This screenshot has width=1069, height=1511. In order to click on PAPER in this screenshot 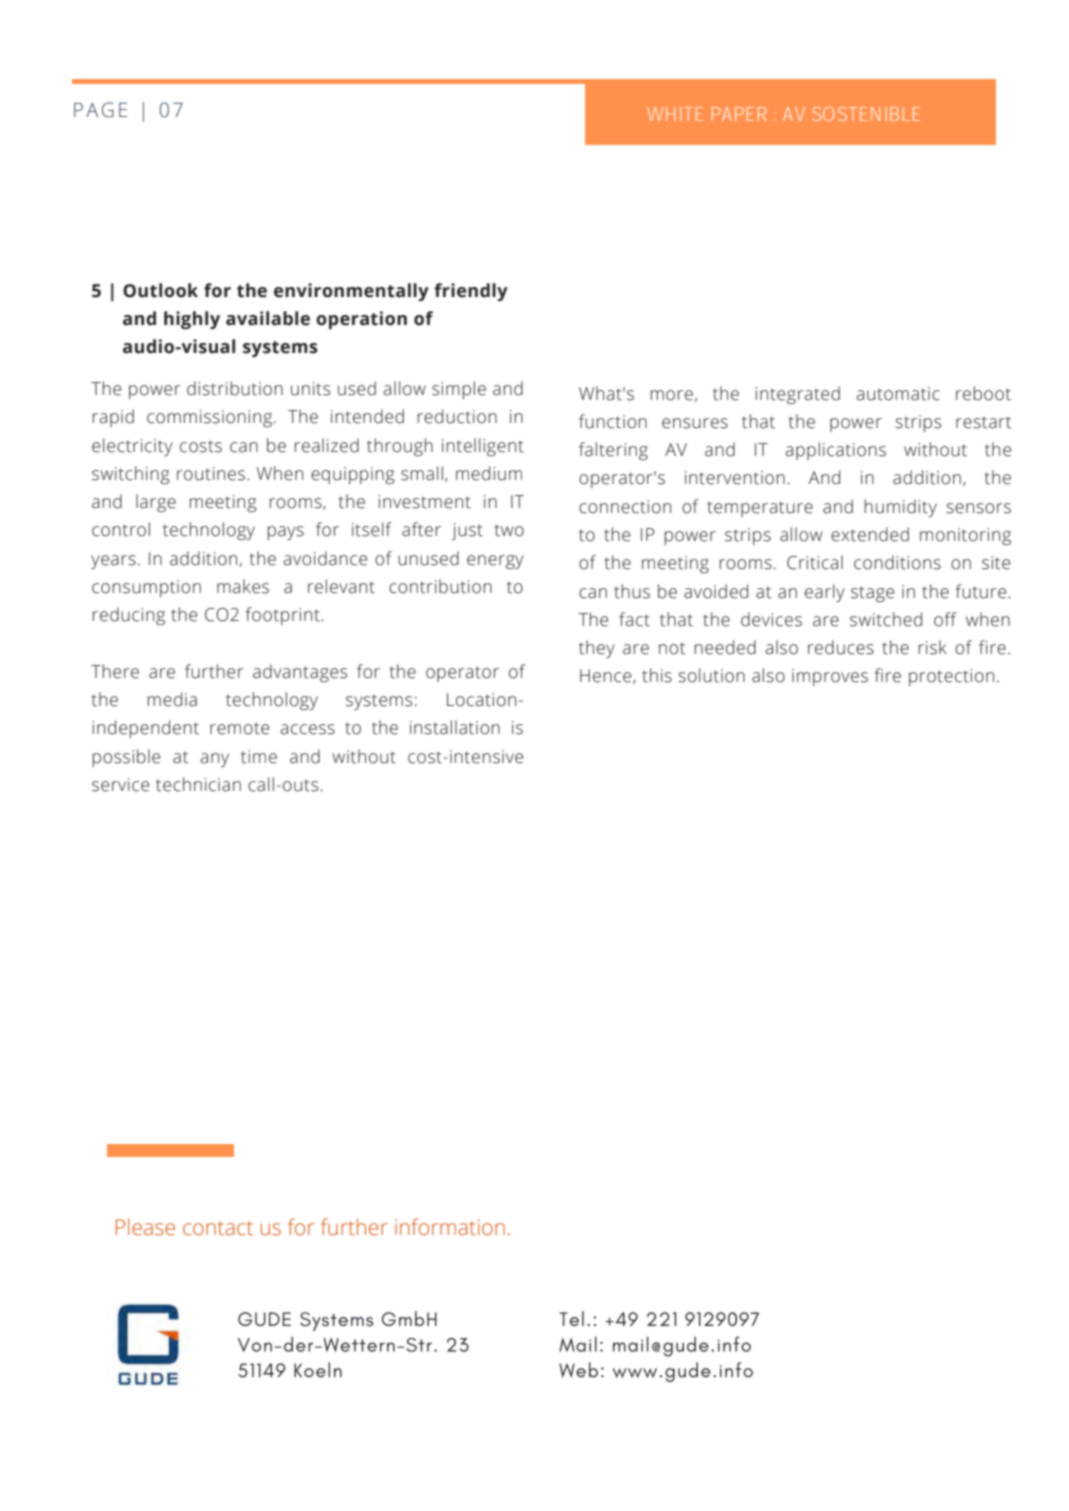, I will do `click(739, 114)`.
